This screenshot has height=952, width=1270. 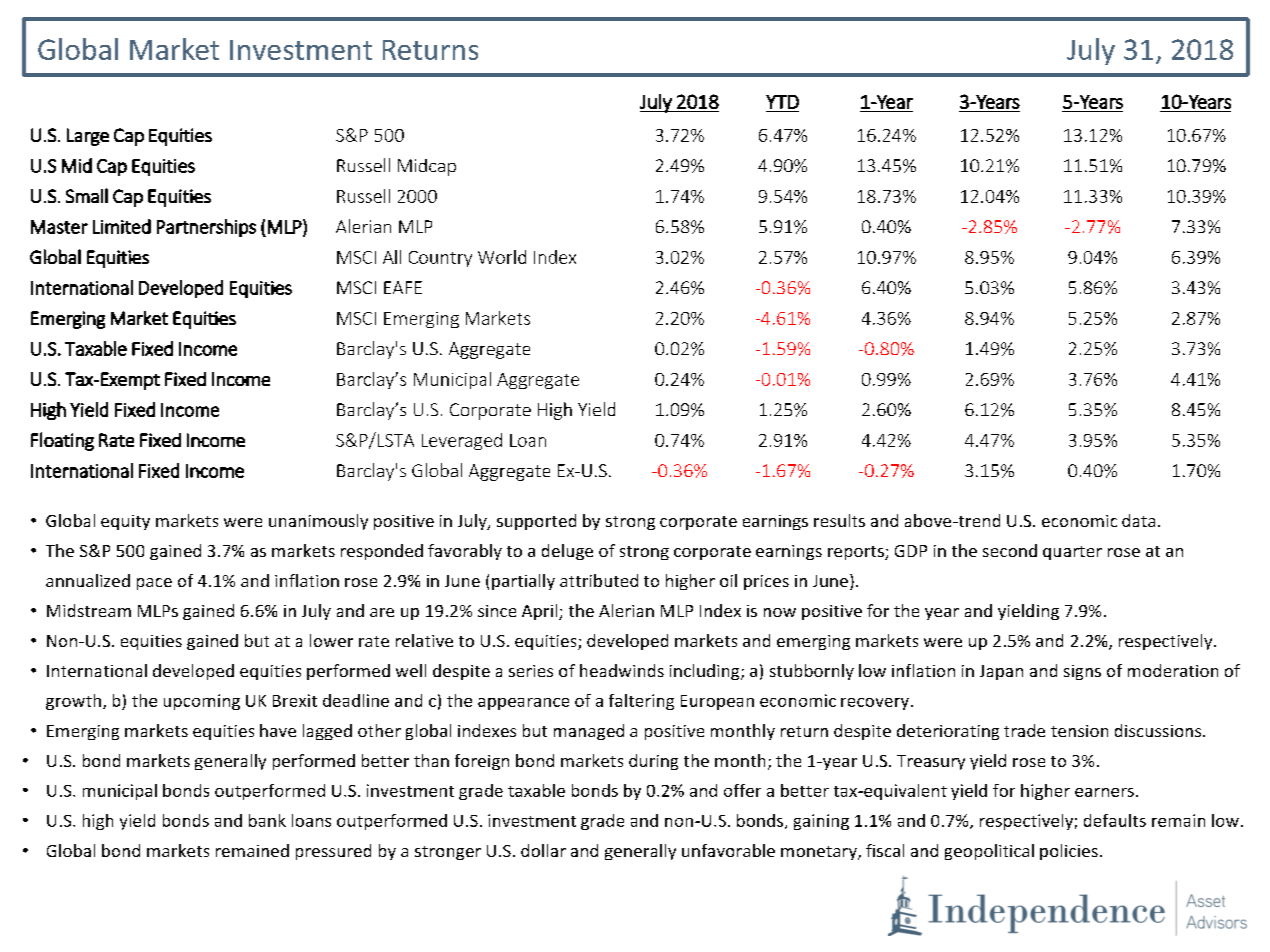 What do you see at coordinates (782, 102) in the screenshot?
I see `YTD` at bounding box center [782, 102].
